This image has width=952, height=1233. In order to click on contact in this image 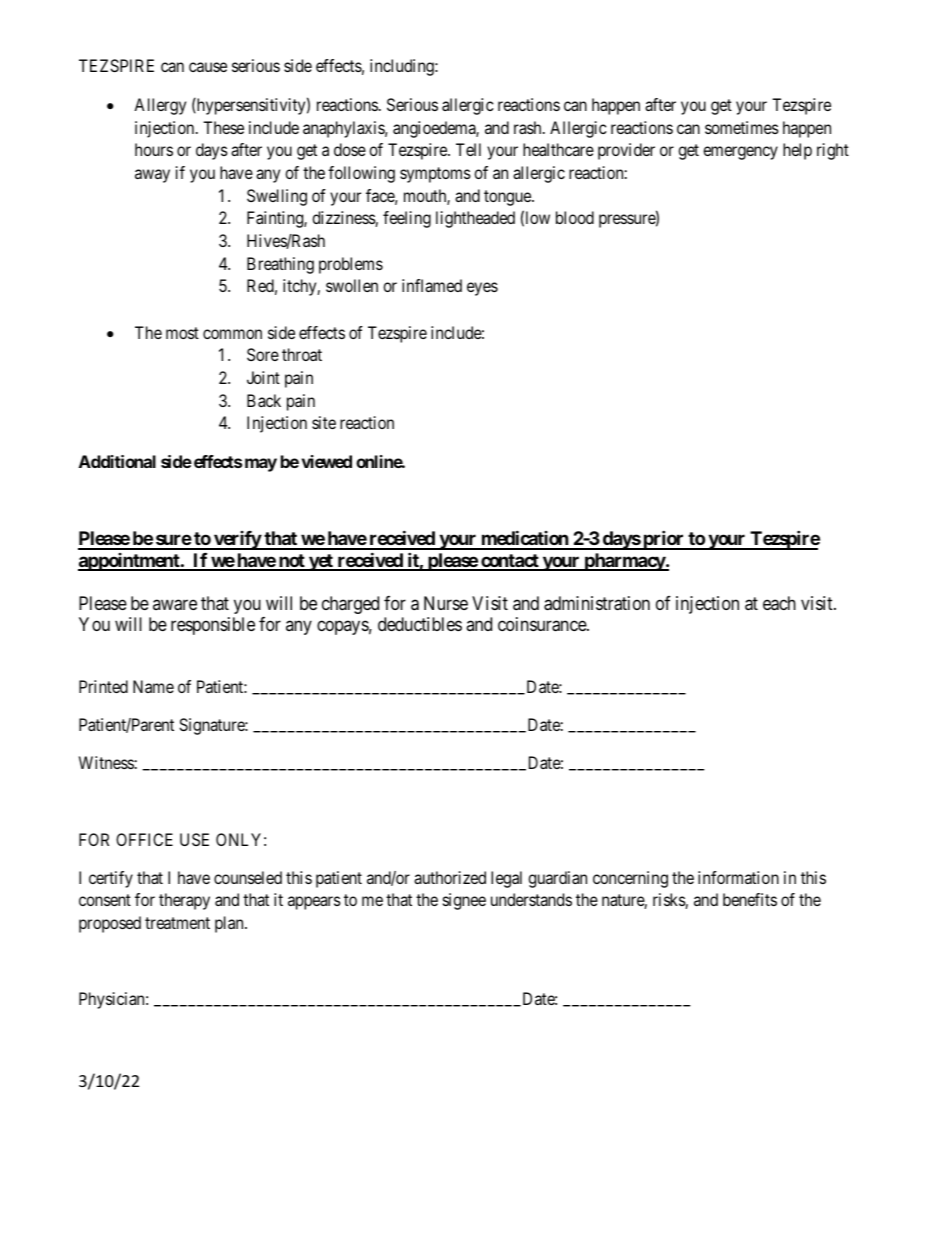, I will do `click(510, 562)`.
